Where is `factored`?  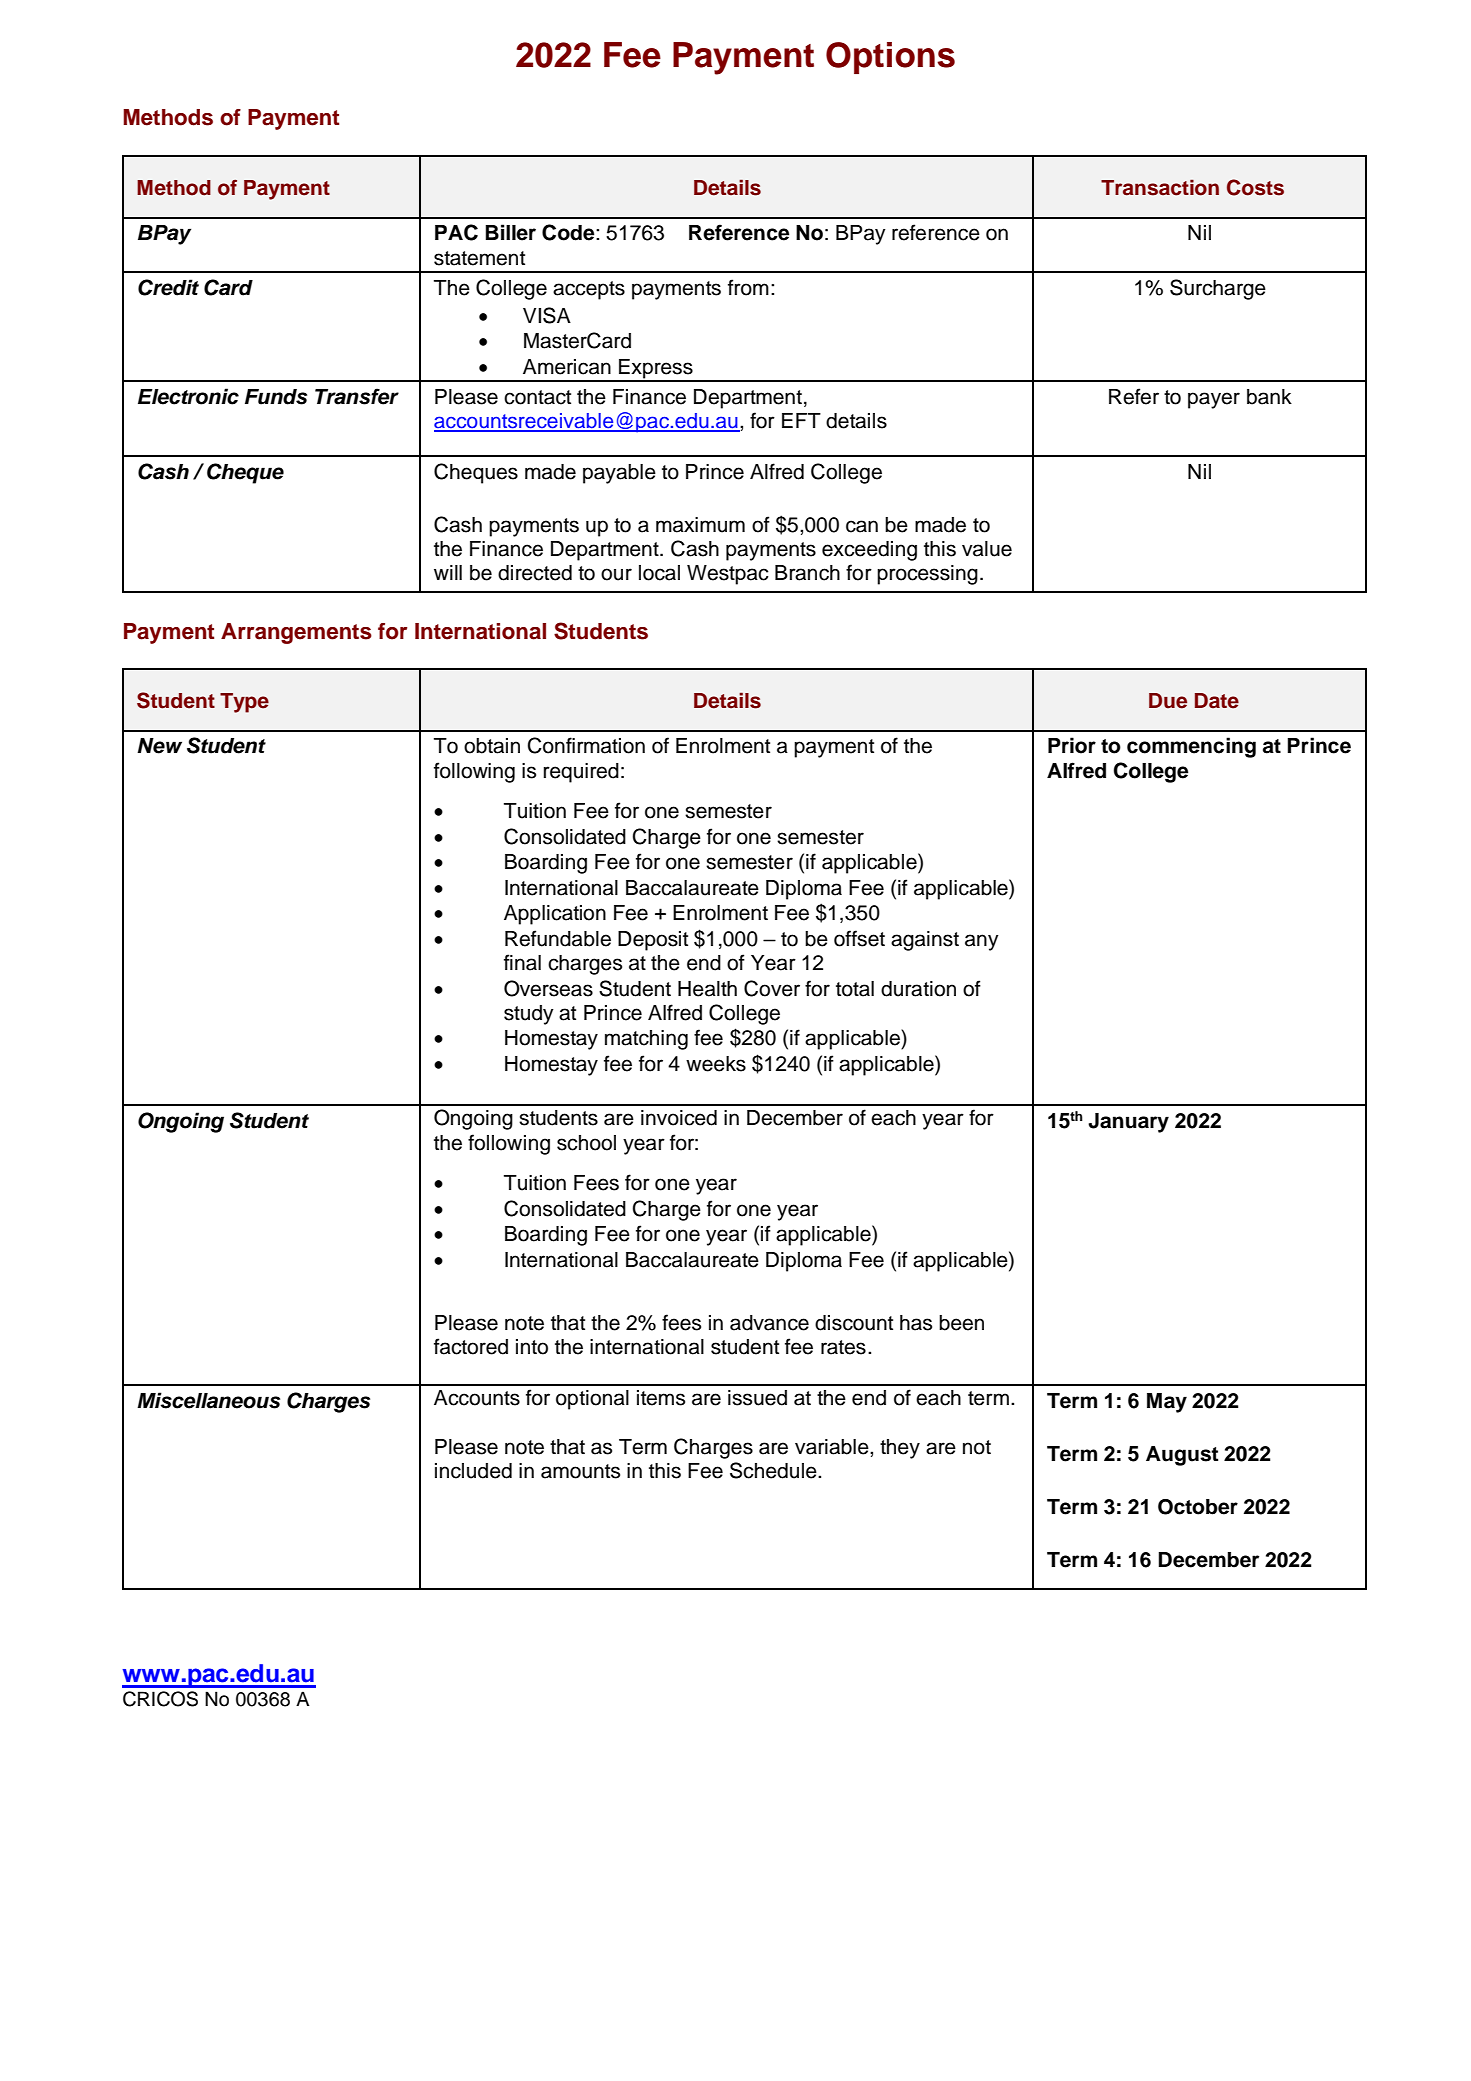 factored is located at coordinates (471, 1346).
